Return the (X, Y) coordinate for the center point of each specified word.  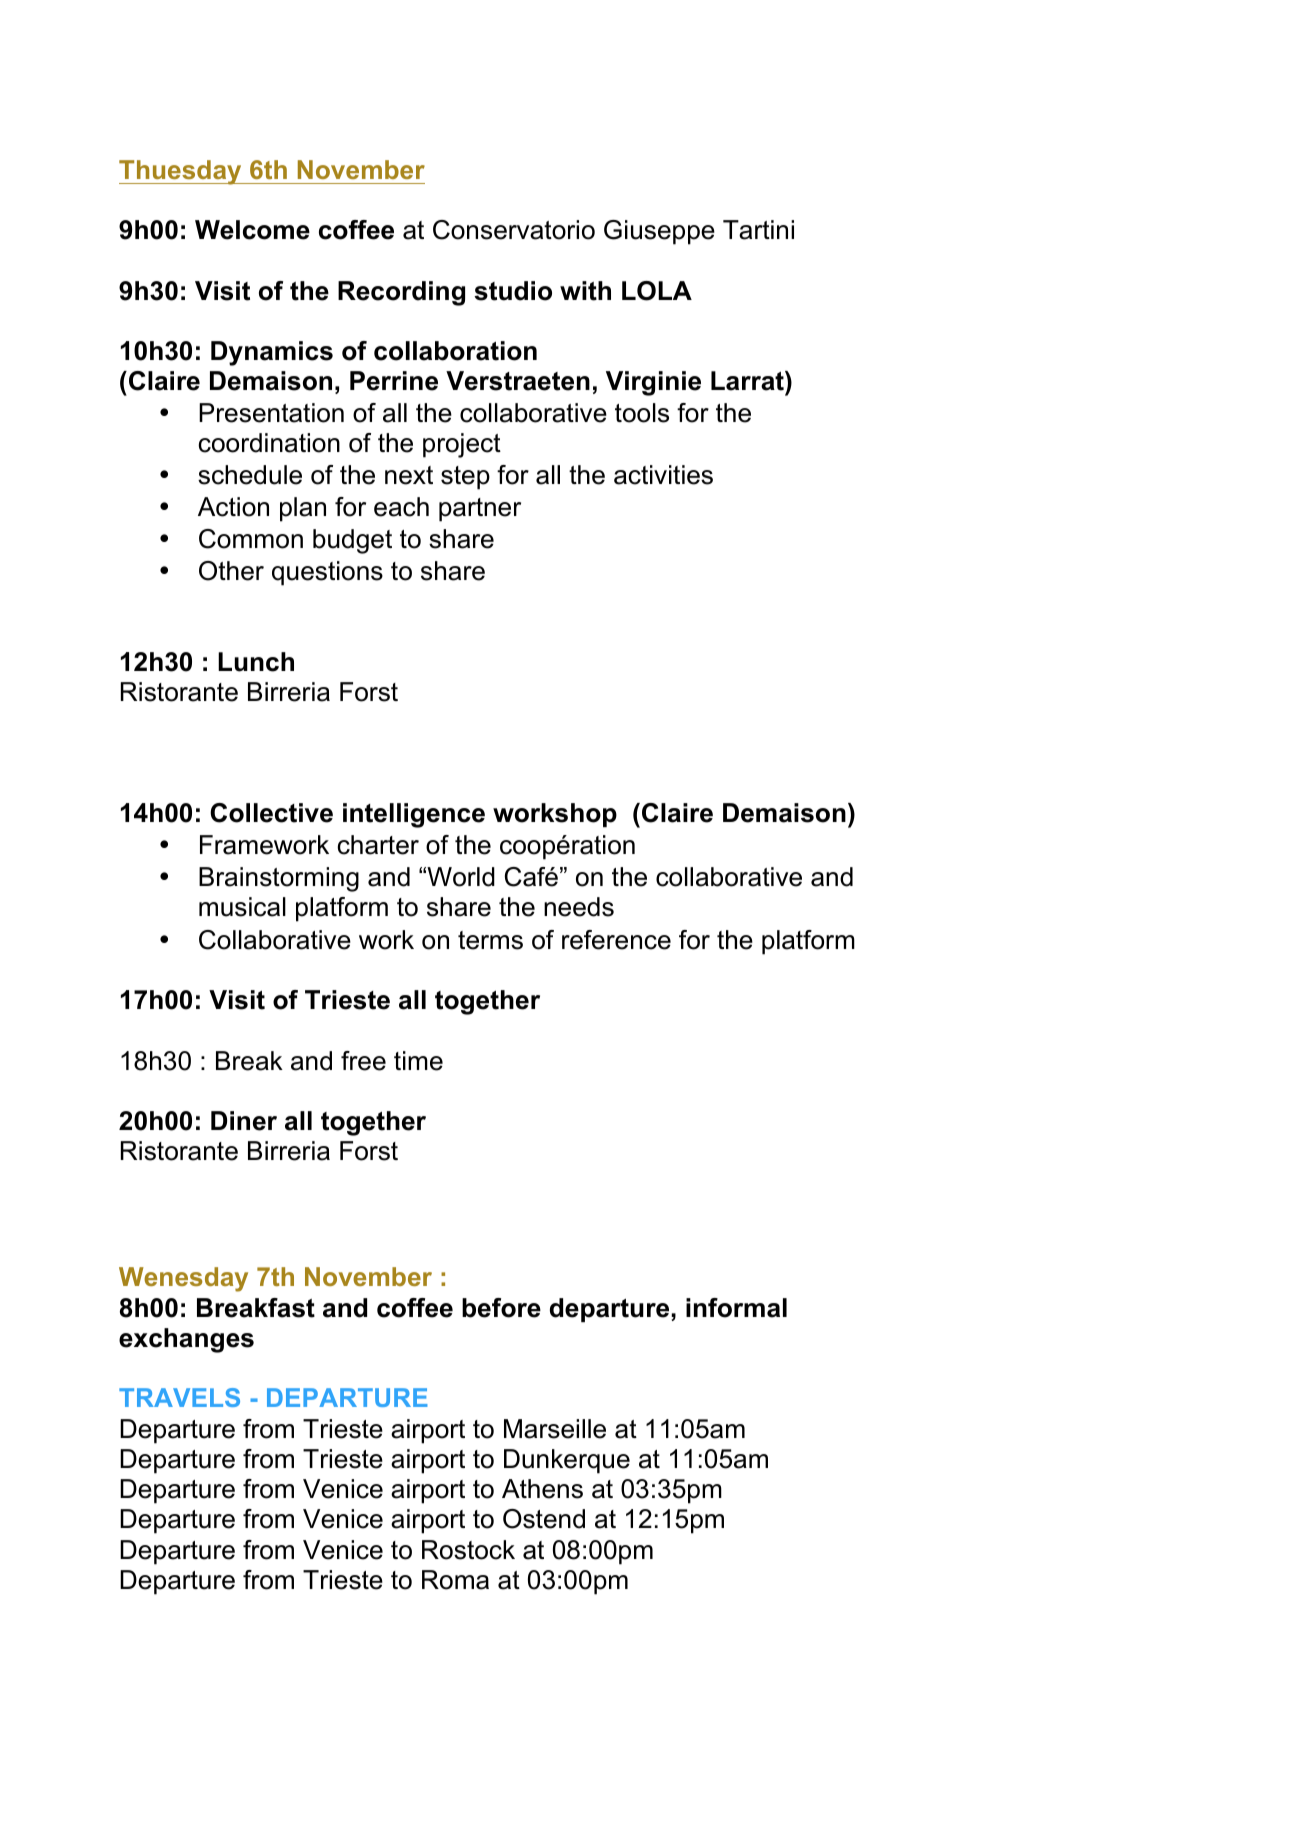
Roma (455, 1580)
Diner (244, 1121)
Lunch (256, 662)
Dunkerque (567, 1461)
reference (616, 940)
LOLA (657, 291)
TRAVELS (179, 1397)
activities (663, 475)
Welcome (252, 230)
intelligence (414, 815)
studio (513, 291)
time (418, 1061)
